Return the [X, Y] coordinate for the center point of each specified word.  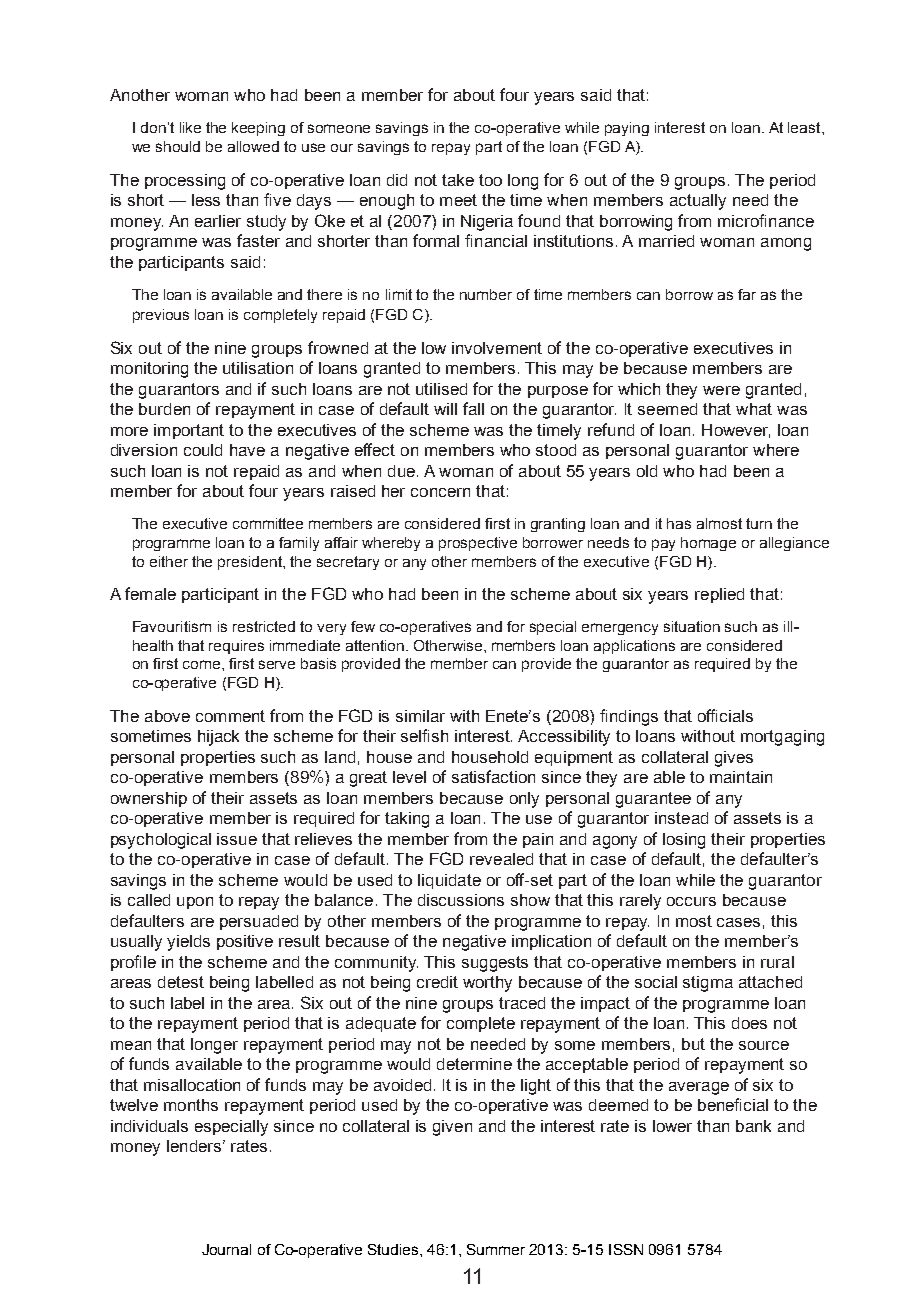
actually [698, 202]
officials [725, 715]
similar [420, 716]
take [458, 180]
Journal [226, 1249]
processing [185, 182]
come [203, 664]
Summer [496, 1249]
